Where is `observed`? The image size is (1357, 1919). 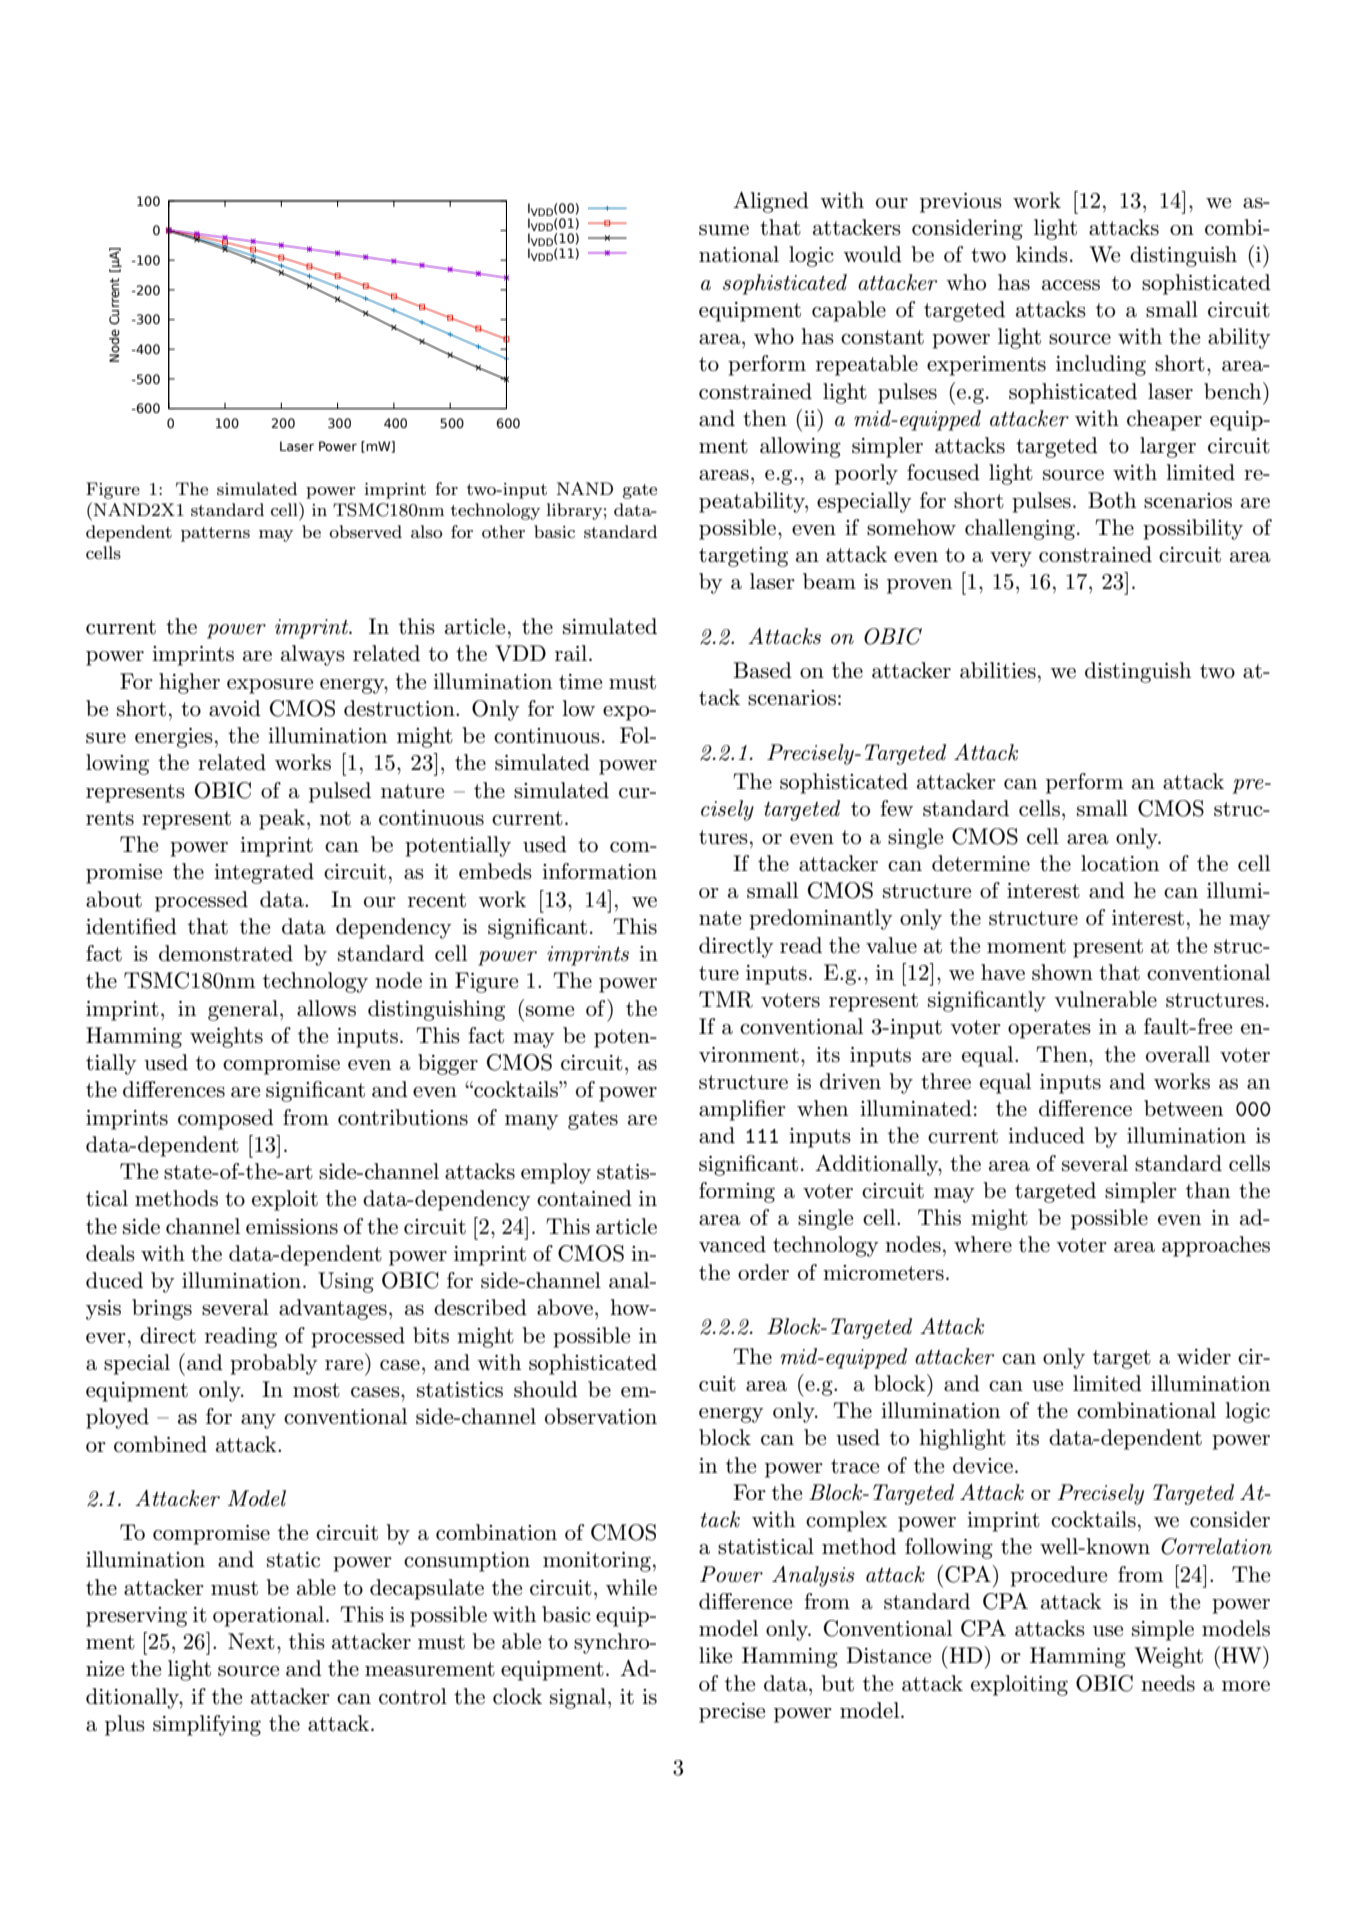 observed is located at coordinates (365, 531).
